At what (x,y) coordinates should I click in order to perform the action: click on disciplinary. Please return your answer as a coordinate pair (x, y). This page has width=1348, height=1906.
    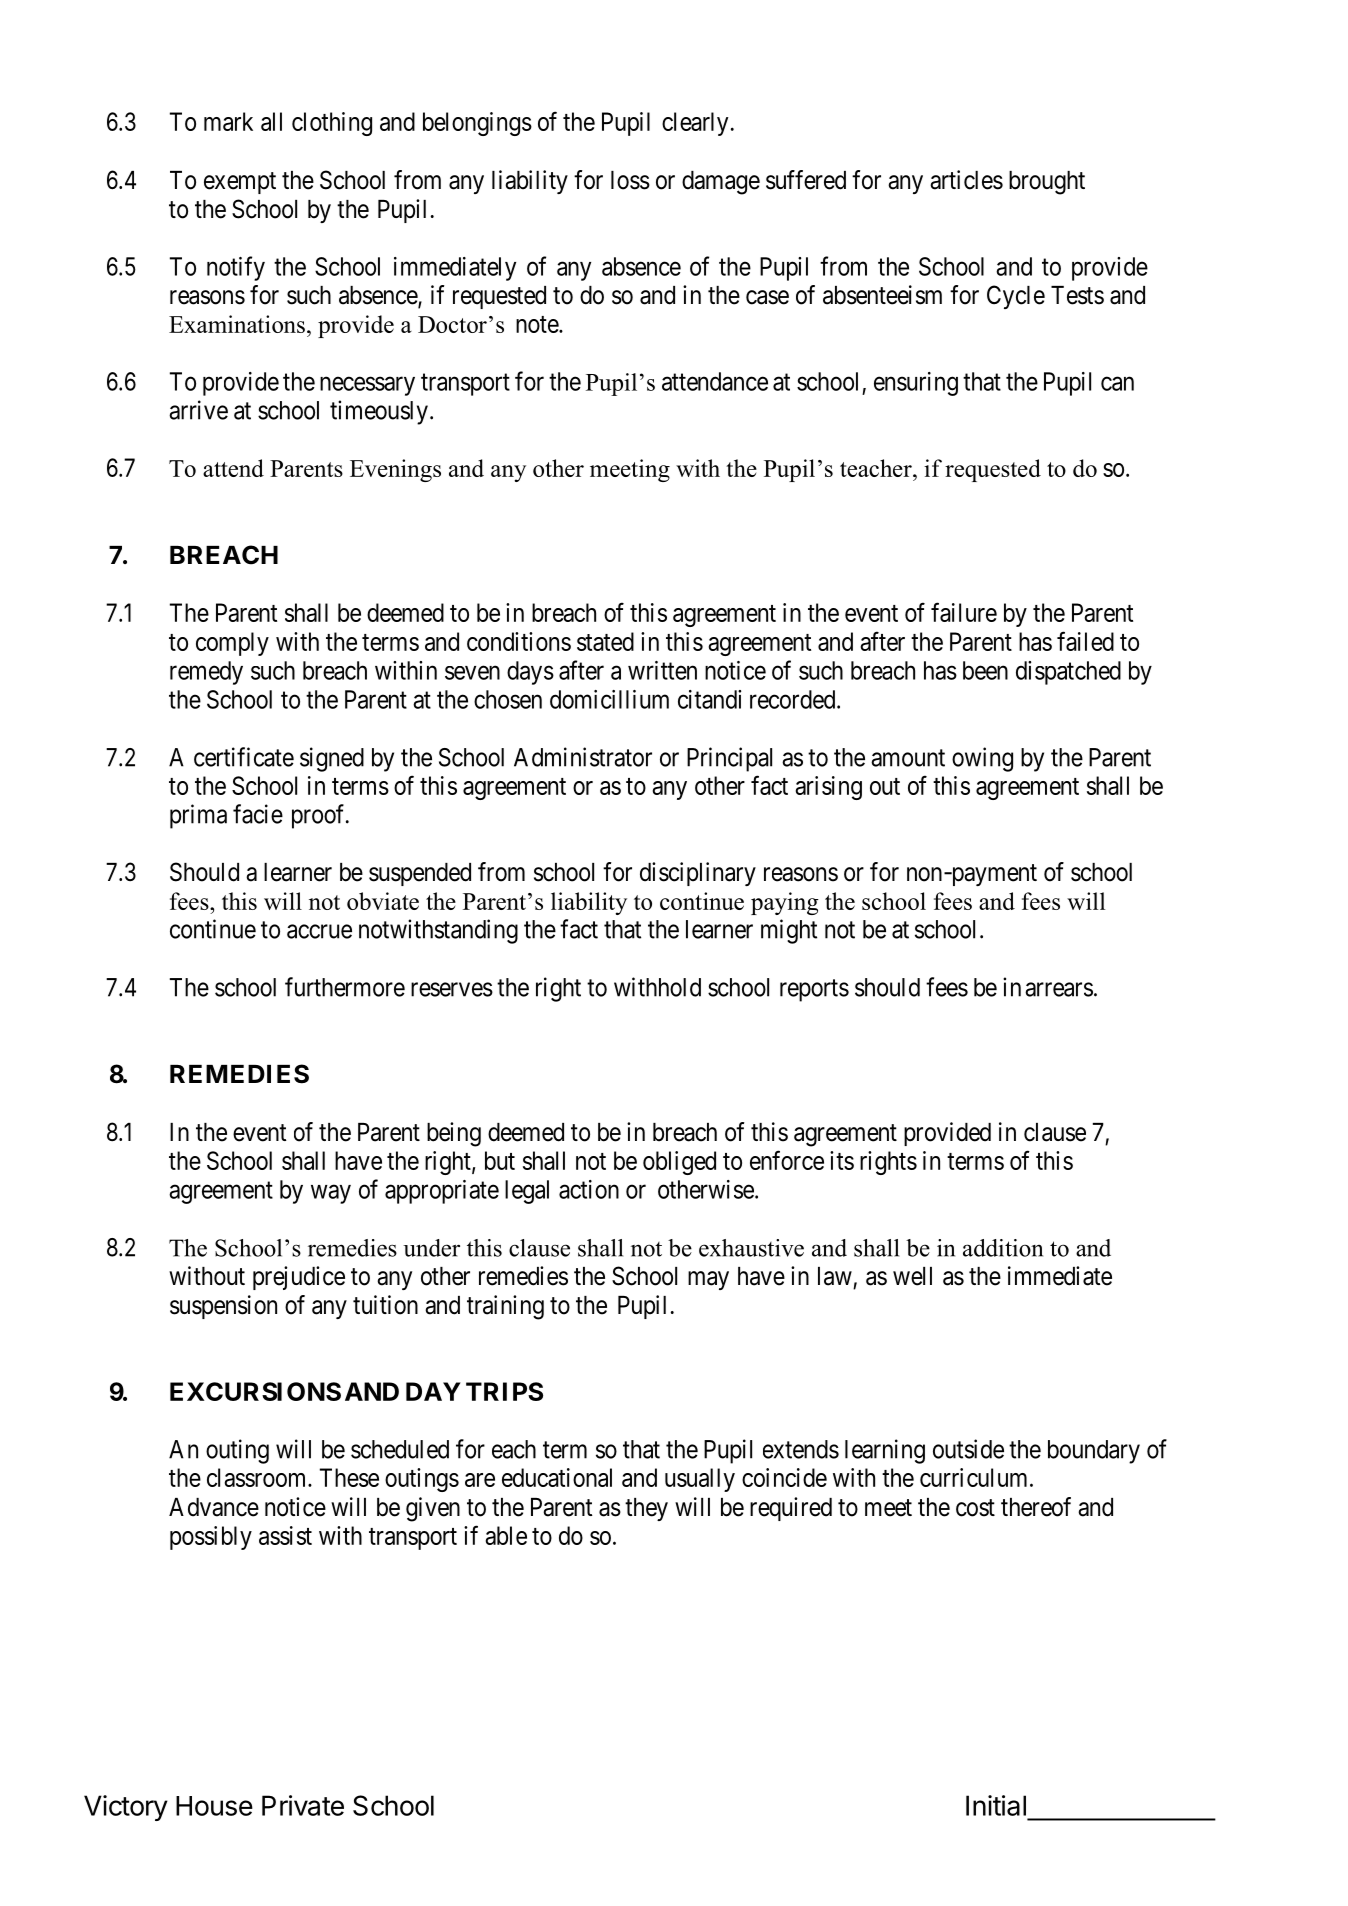
    Looking at the image, I should click on (698, 874).
